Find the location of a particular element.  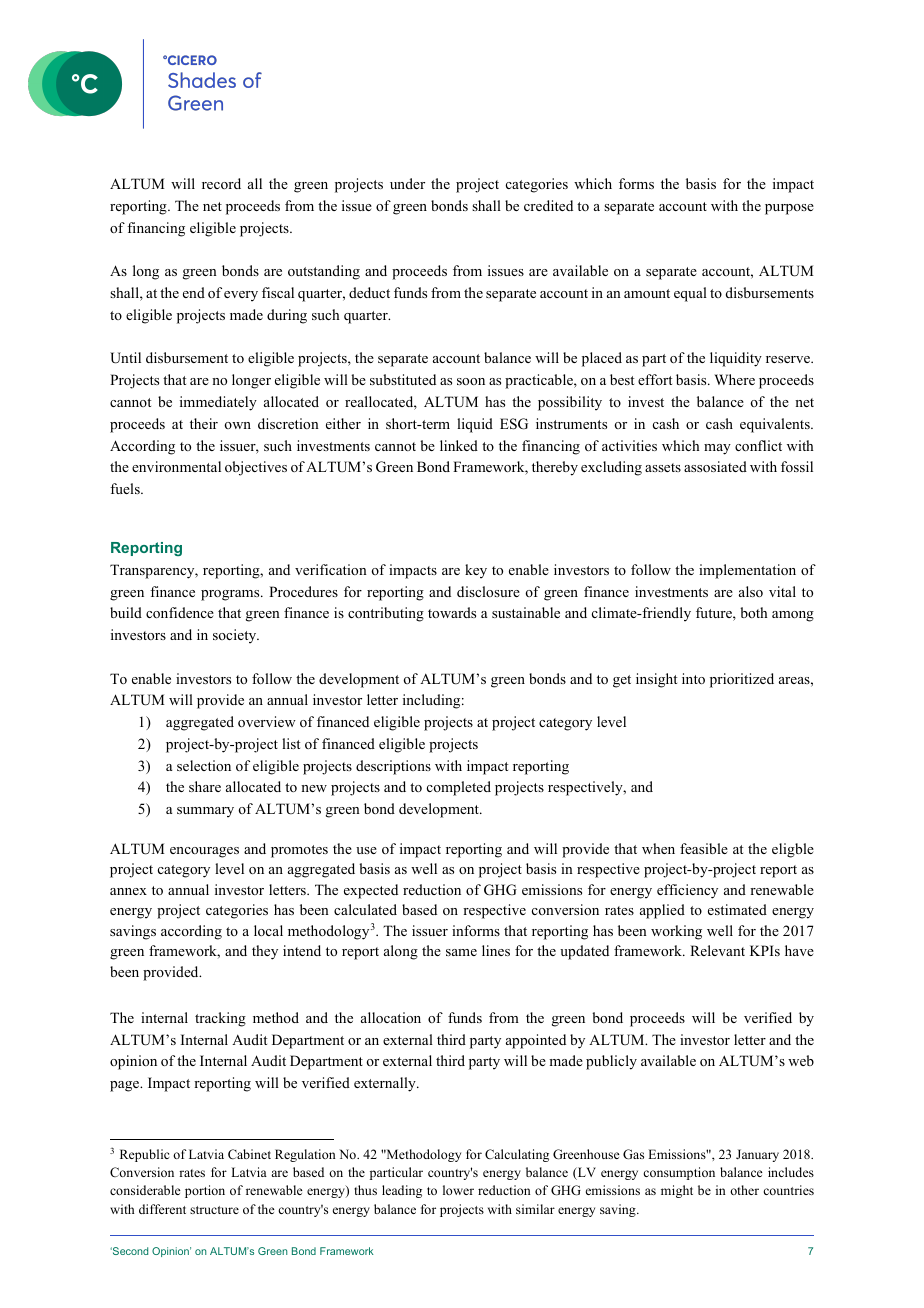

under is located at coordinates (407, 183).
